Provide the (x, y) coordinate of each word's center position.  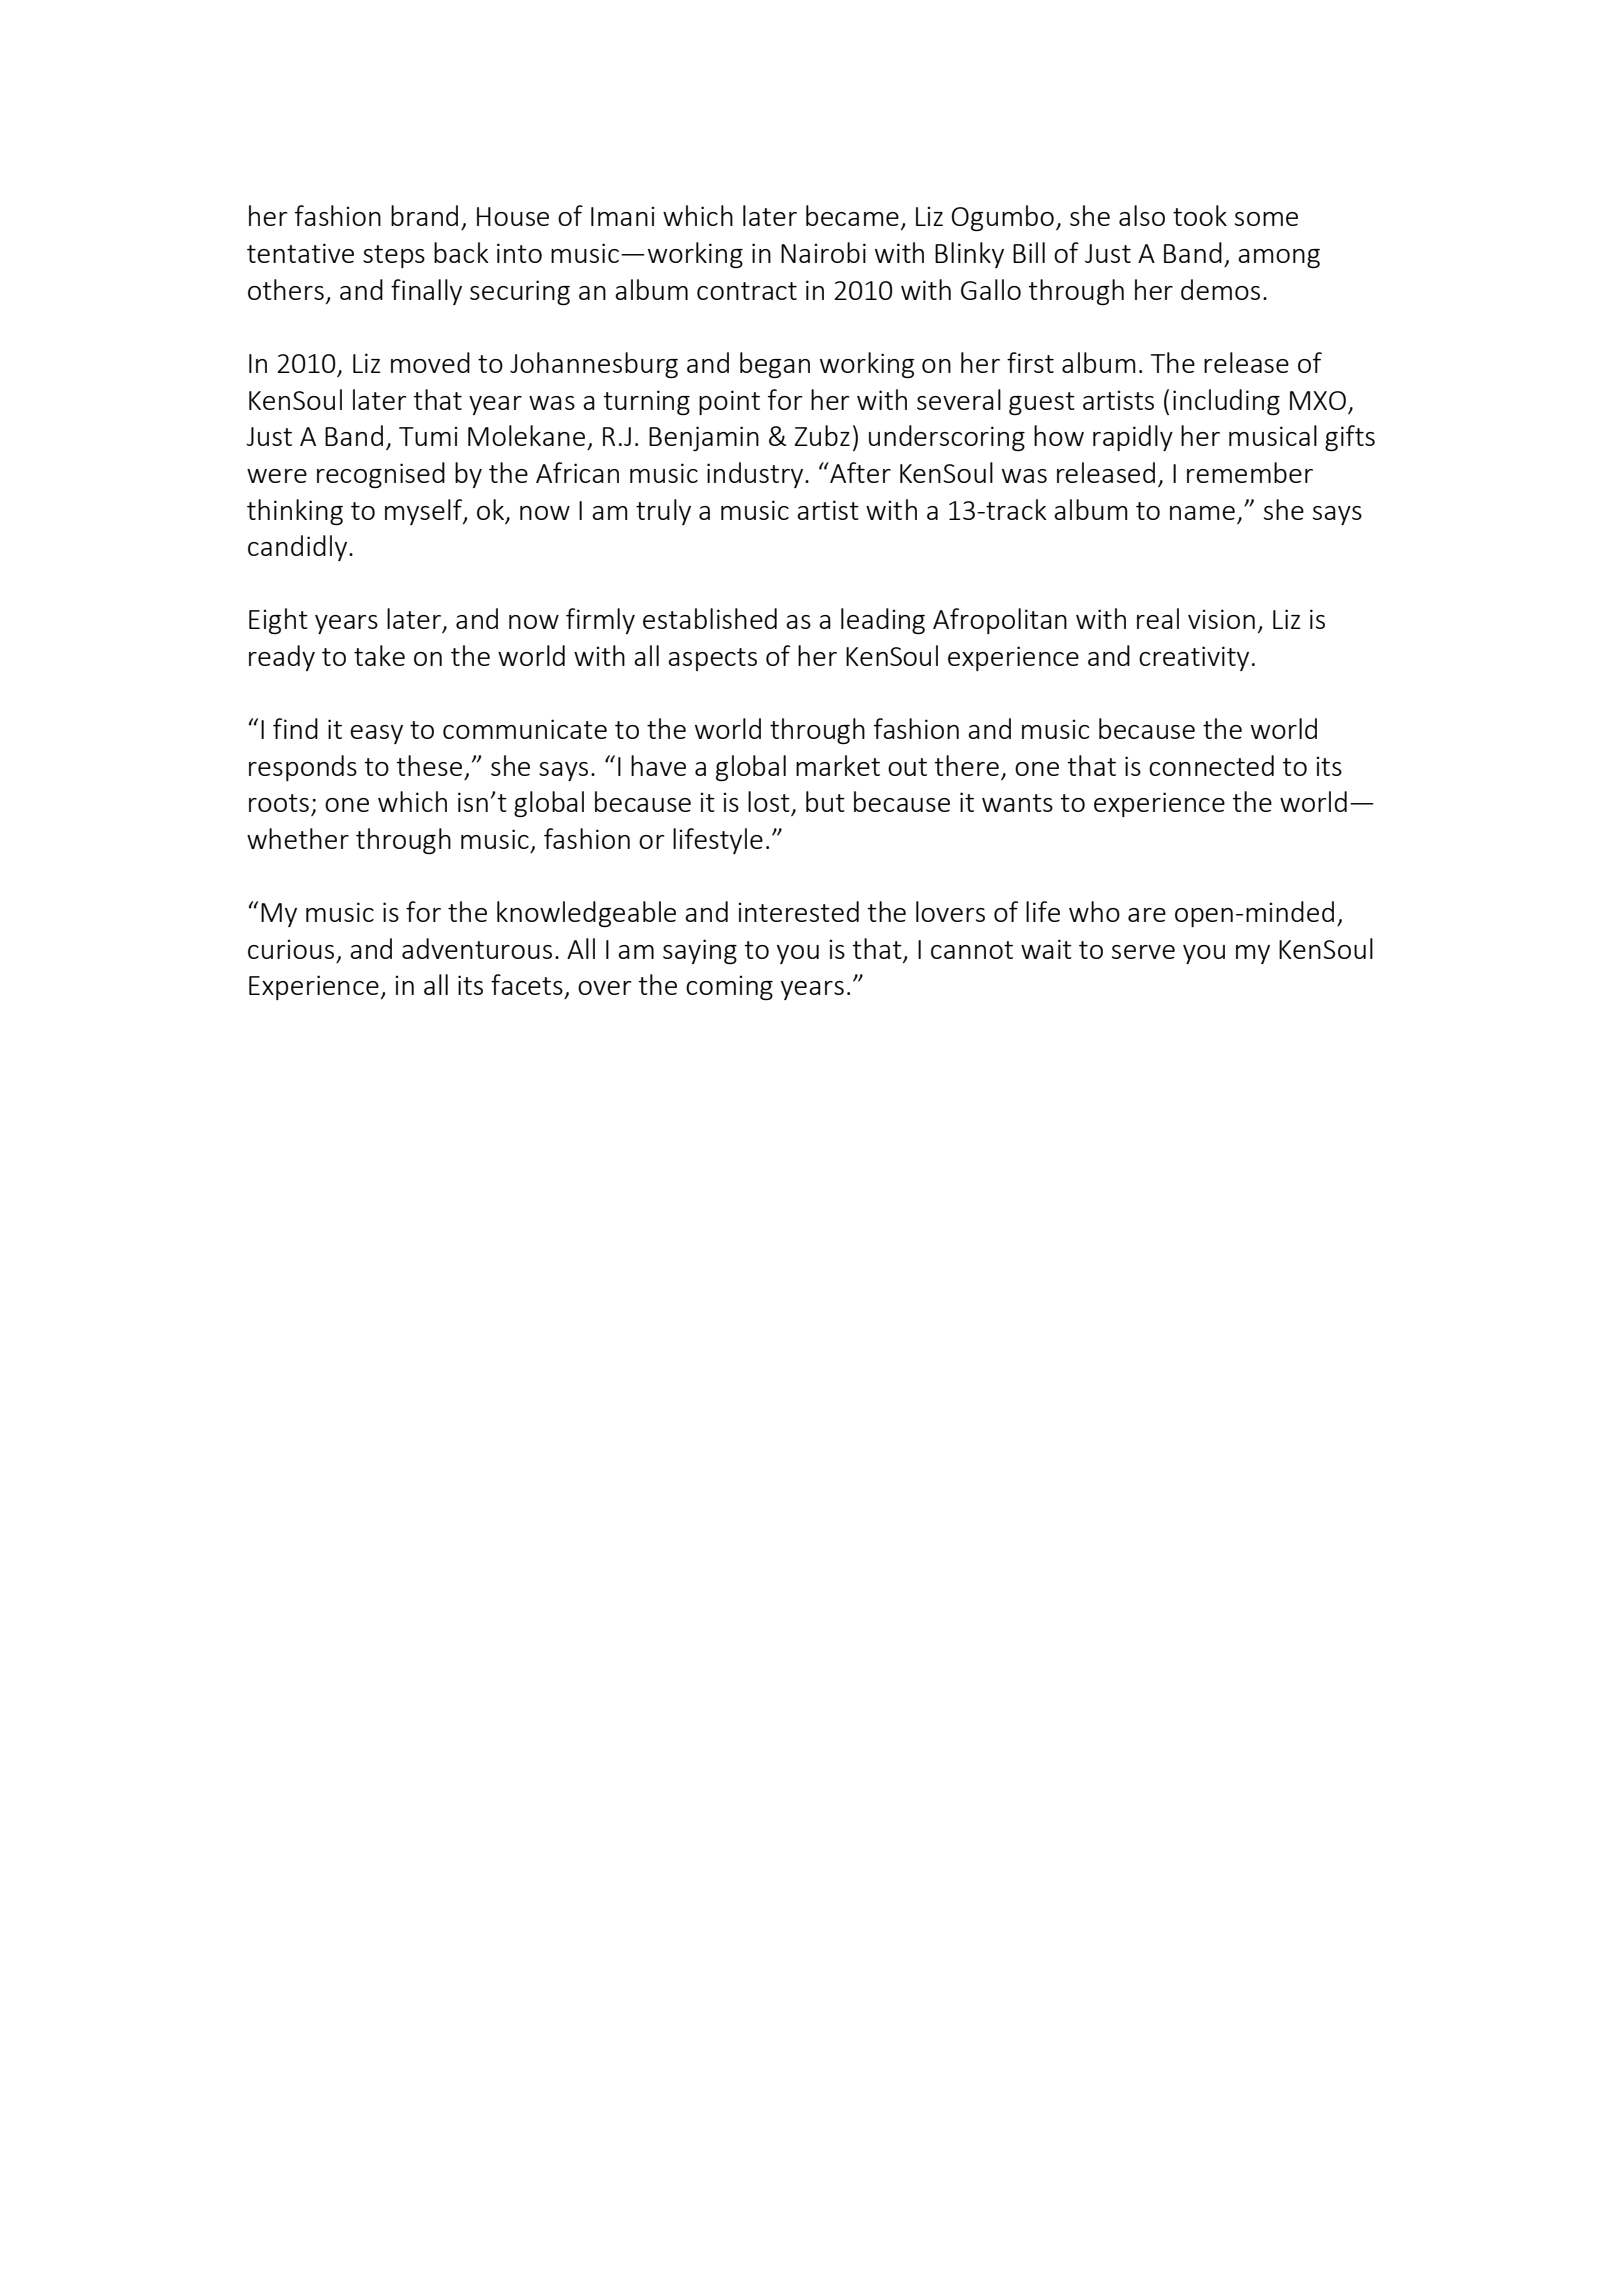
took (1200, 215)
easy (376, 734)
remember (1250, 472)
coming (729, 987)
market (838, 765)
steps (394, 256)
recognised (381, 475)
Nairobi (823, 252)
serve (1143, 952)
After (859, 472)
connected (1211, 765)
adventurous (477, 948)
